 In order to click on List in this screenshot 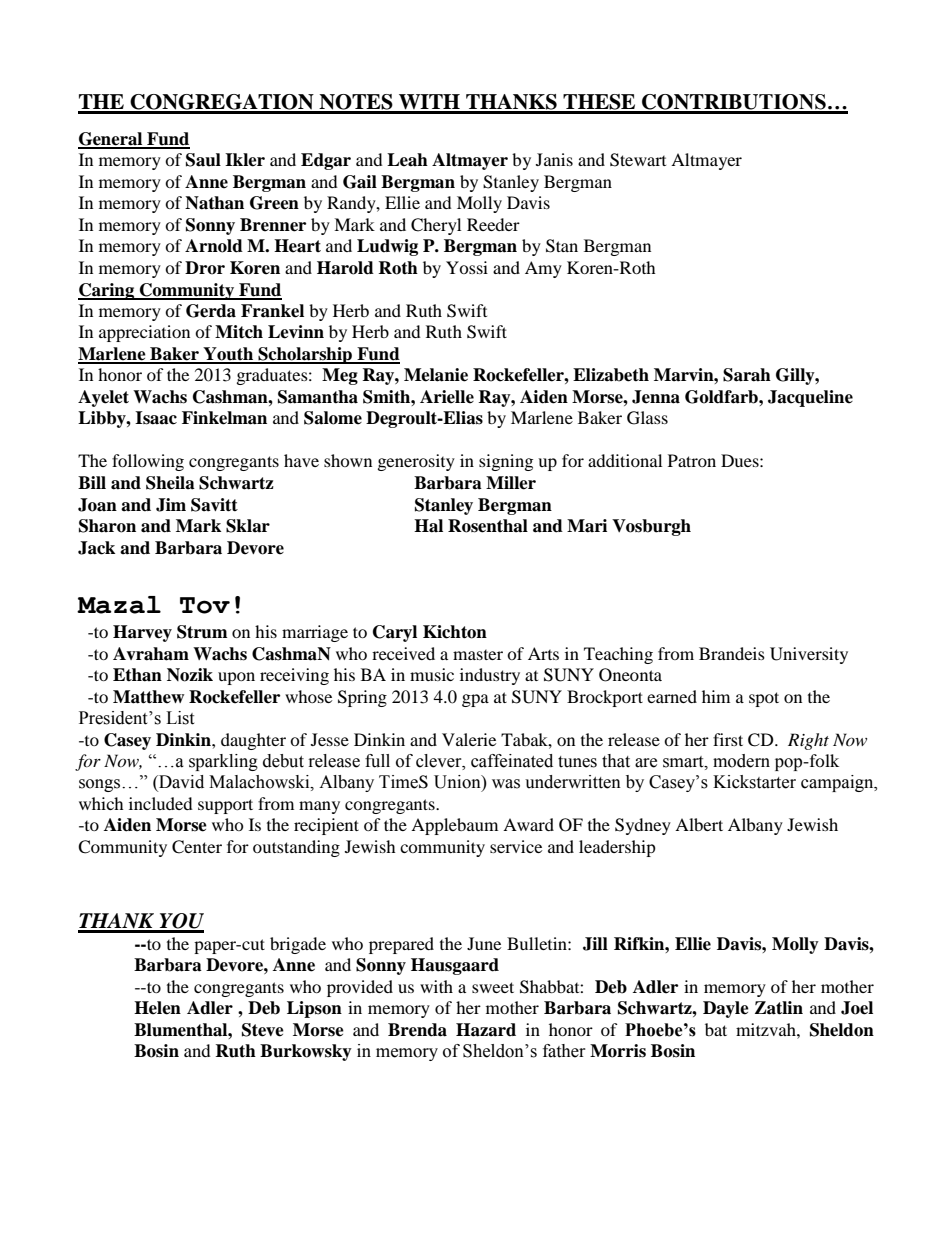, I will do `click(180, 718)`.
